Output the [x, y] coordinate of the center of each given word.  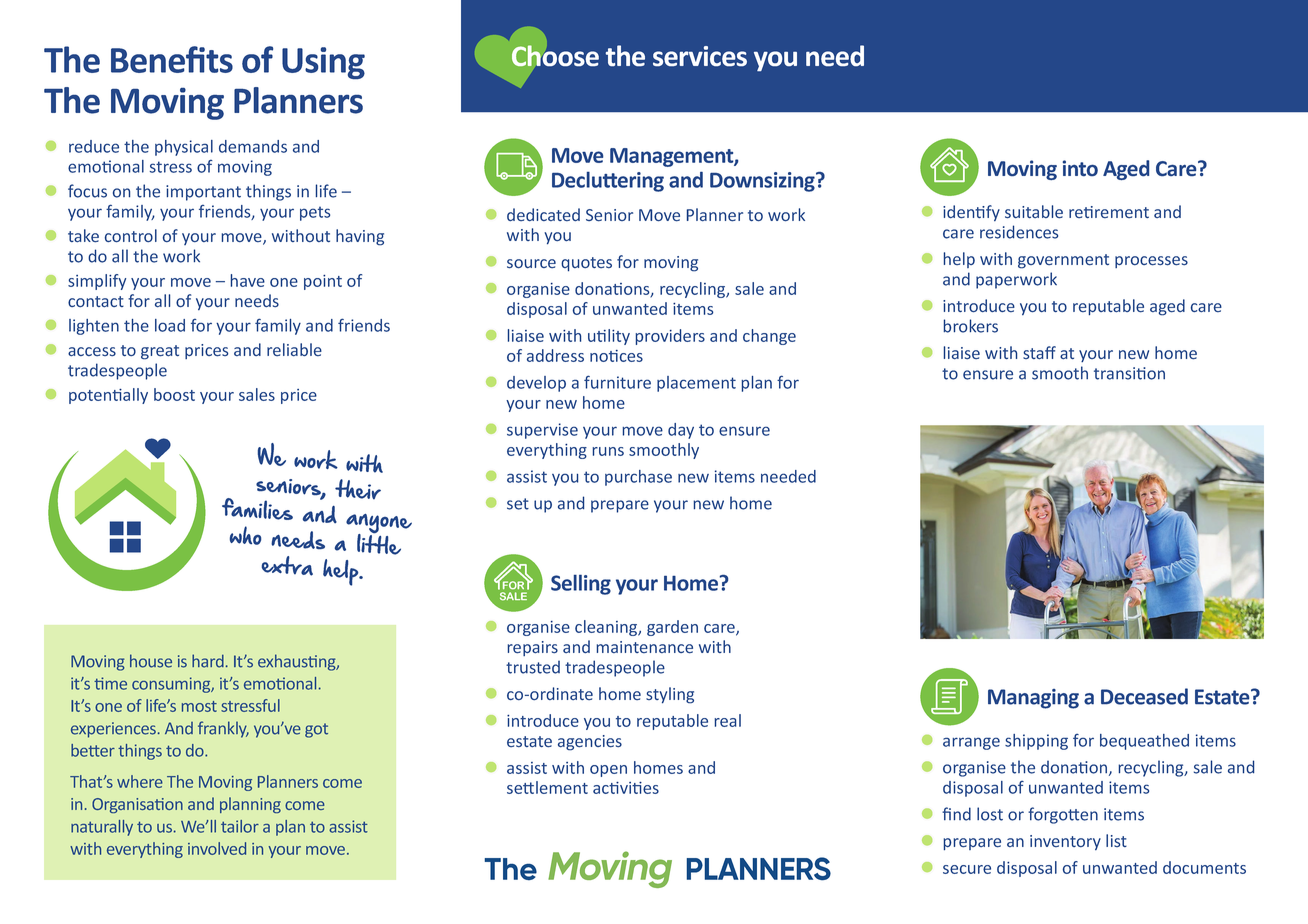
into [1080, 168]
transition [1129, 373]
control [131, 236]
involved [217, 848]
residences [1019, 232]
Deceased [1144, 696]
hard [208, 661]
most [199, 706]
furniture [617, 382]
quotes [586, 264]
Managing [1033, 699]
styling [670, 695]
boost [174, 394]
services [700, 56]
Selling [581, 585]
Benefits [172, 59]
